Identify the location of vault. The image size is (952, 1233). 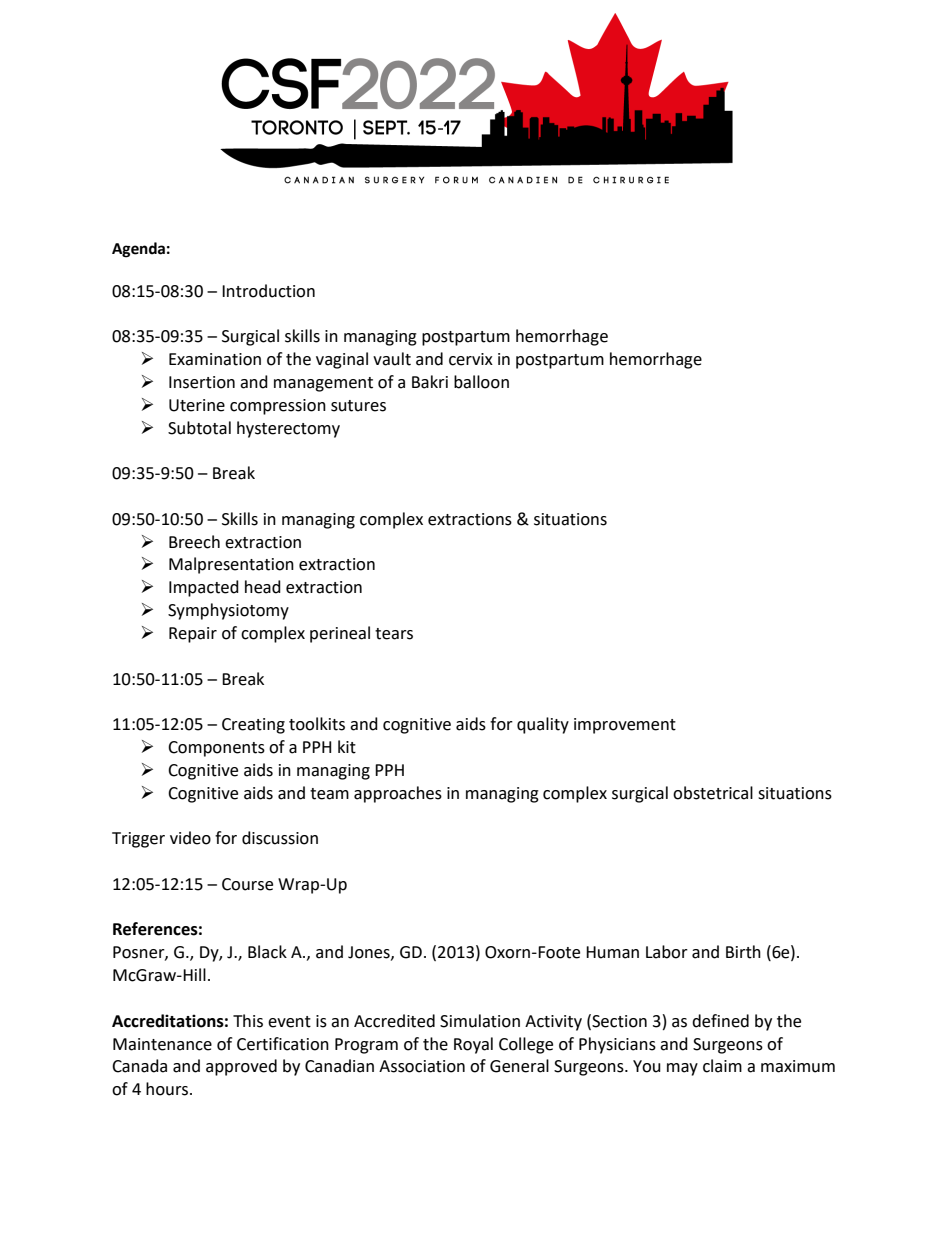
(392, 359).
